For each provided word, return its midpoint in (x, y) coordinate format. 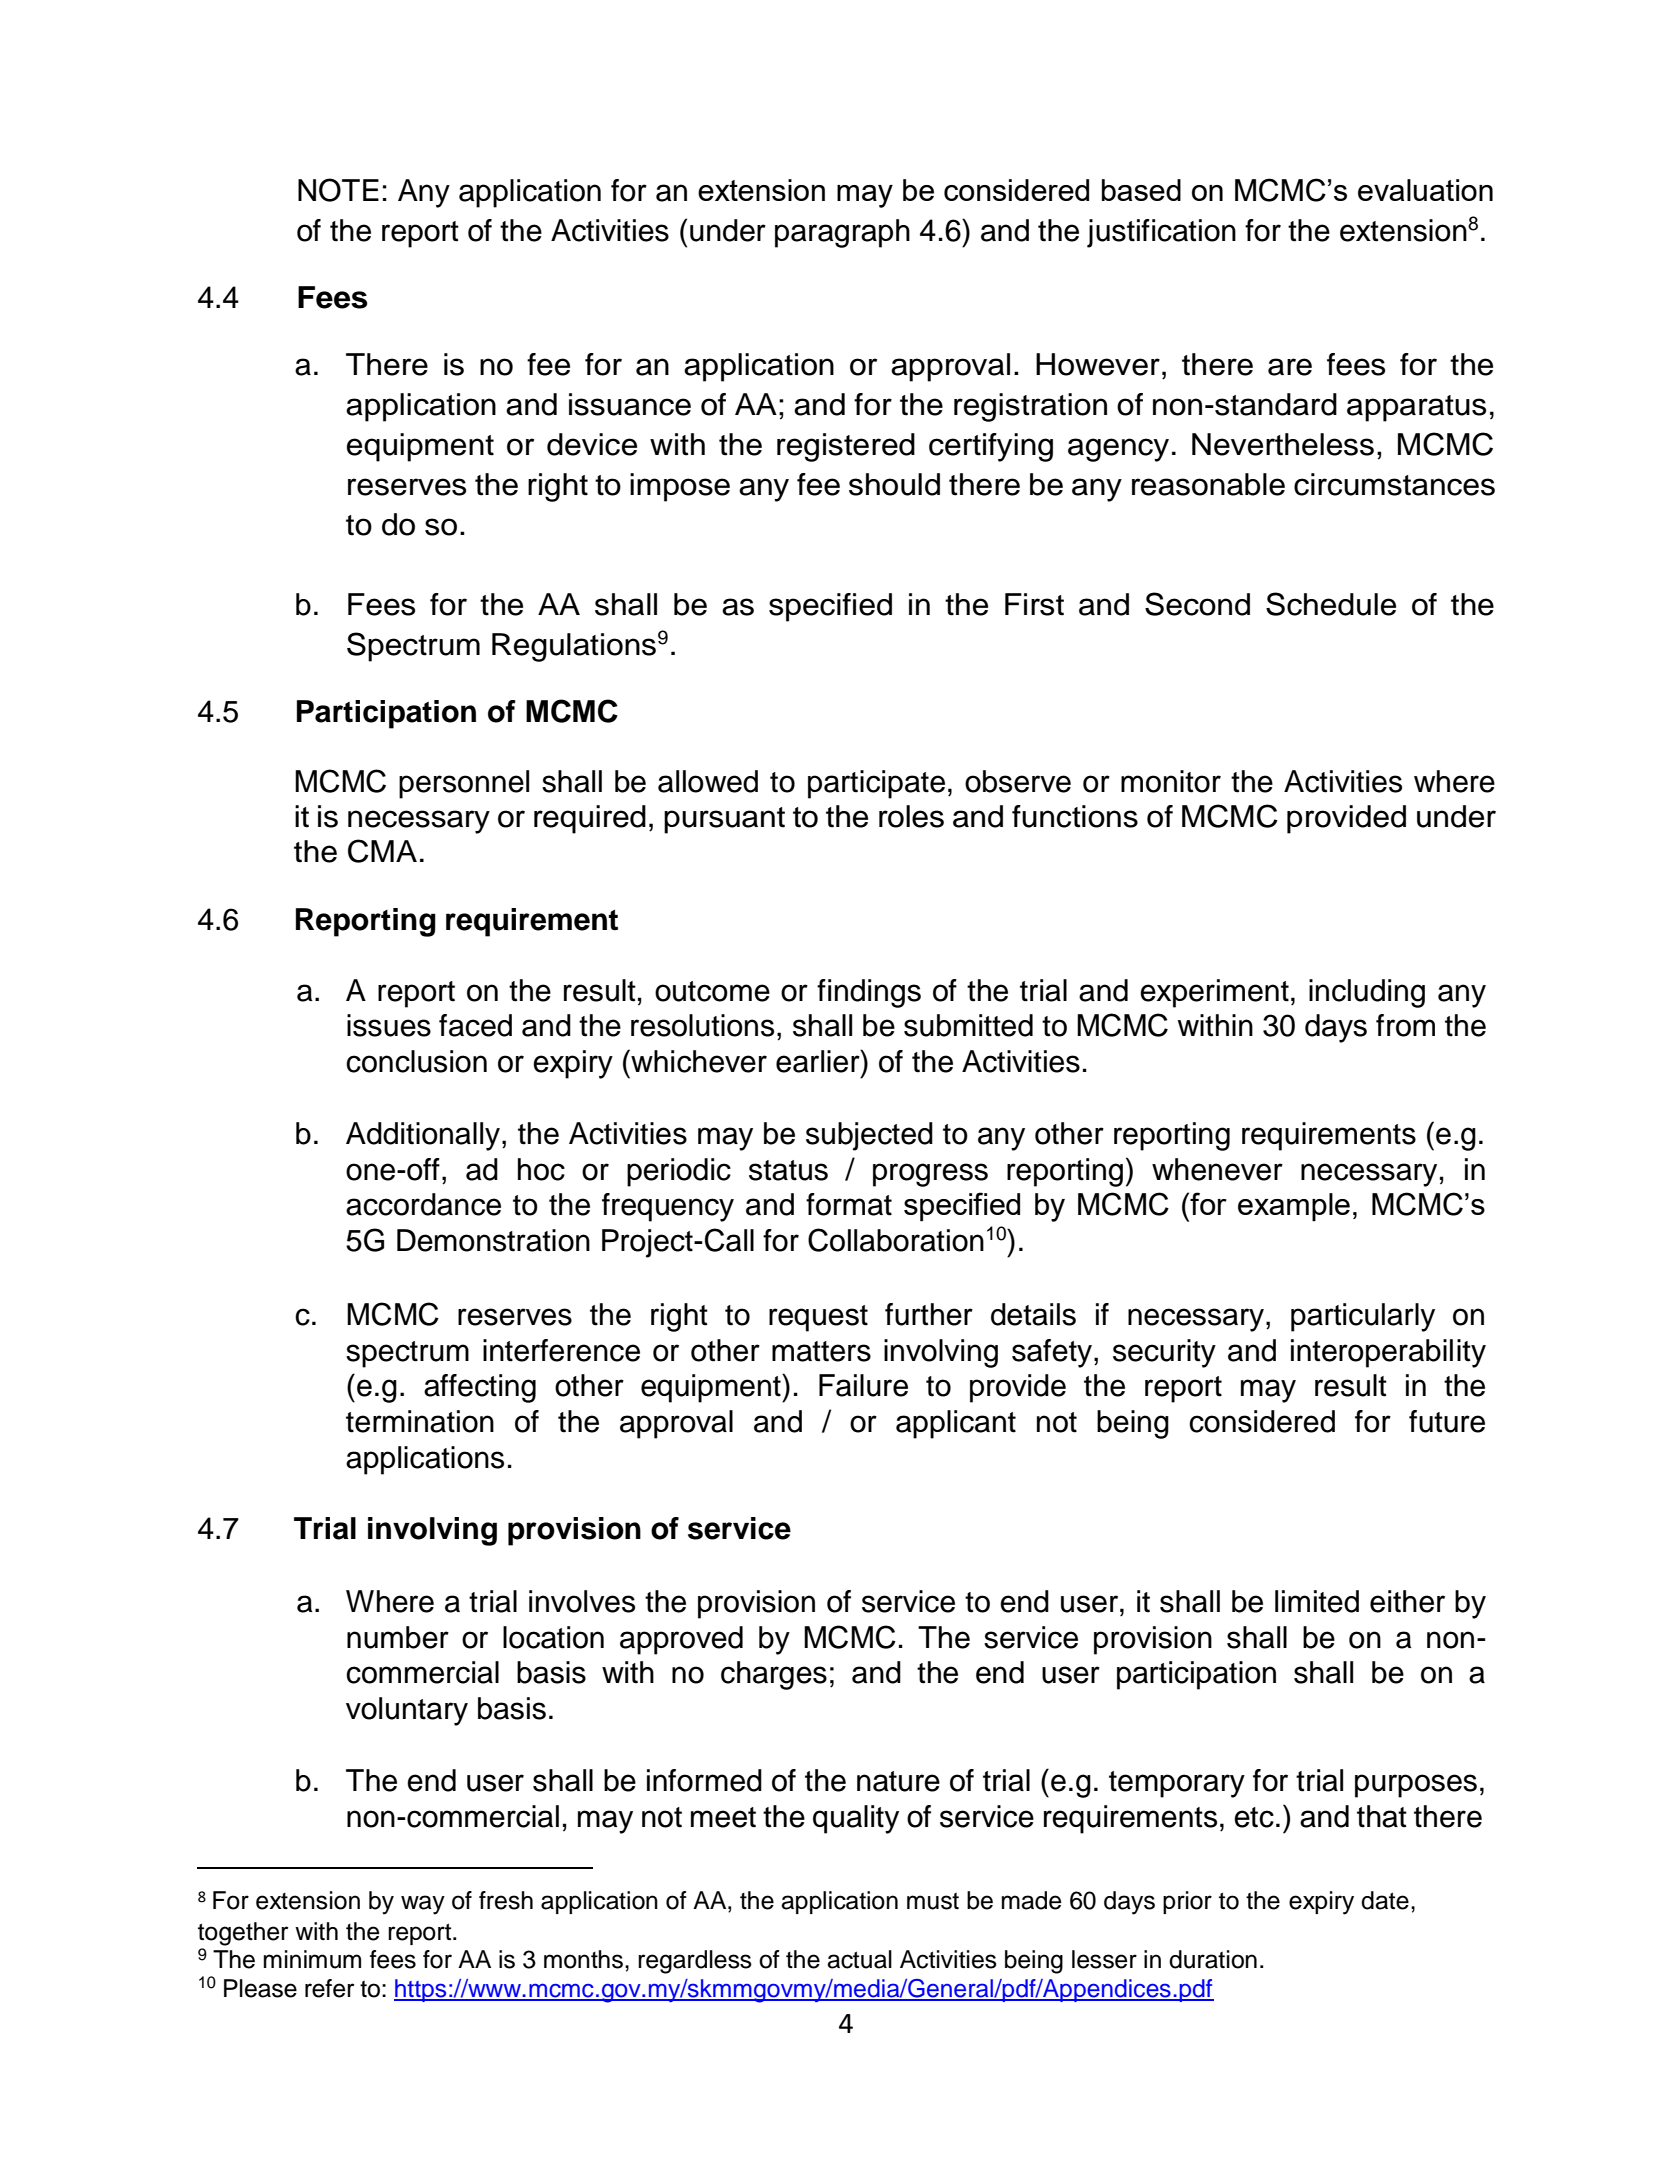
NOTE (338, 190)
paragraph (842, 233)
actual (859, 1959)
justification (1161, 233)
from (1405, 1025)
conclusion (416, 1061)
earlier (819, 1061)
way (423, 1905)
